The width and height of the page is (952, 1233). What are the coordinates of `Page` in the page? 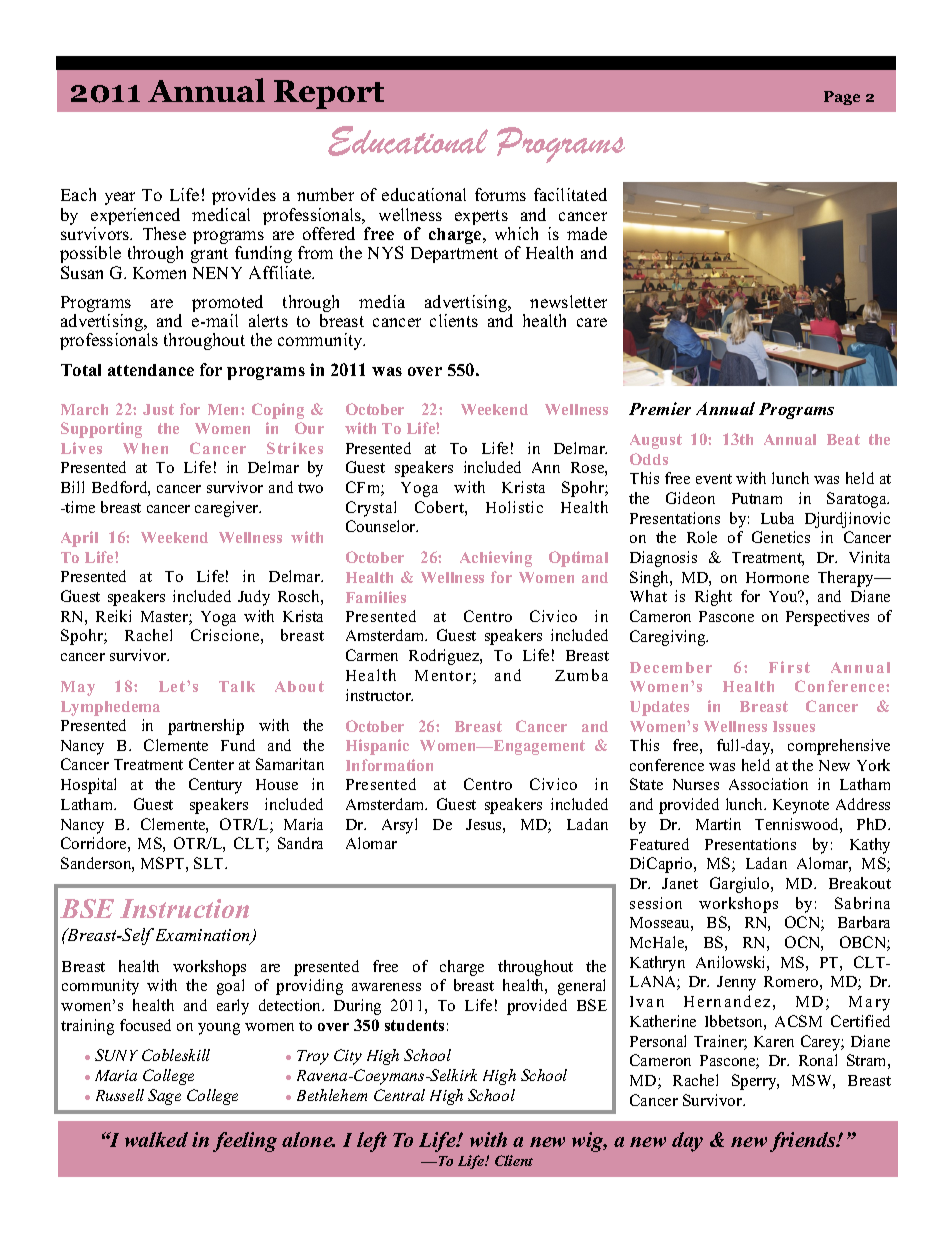 It's located at (842, 98).
